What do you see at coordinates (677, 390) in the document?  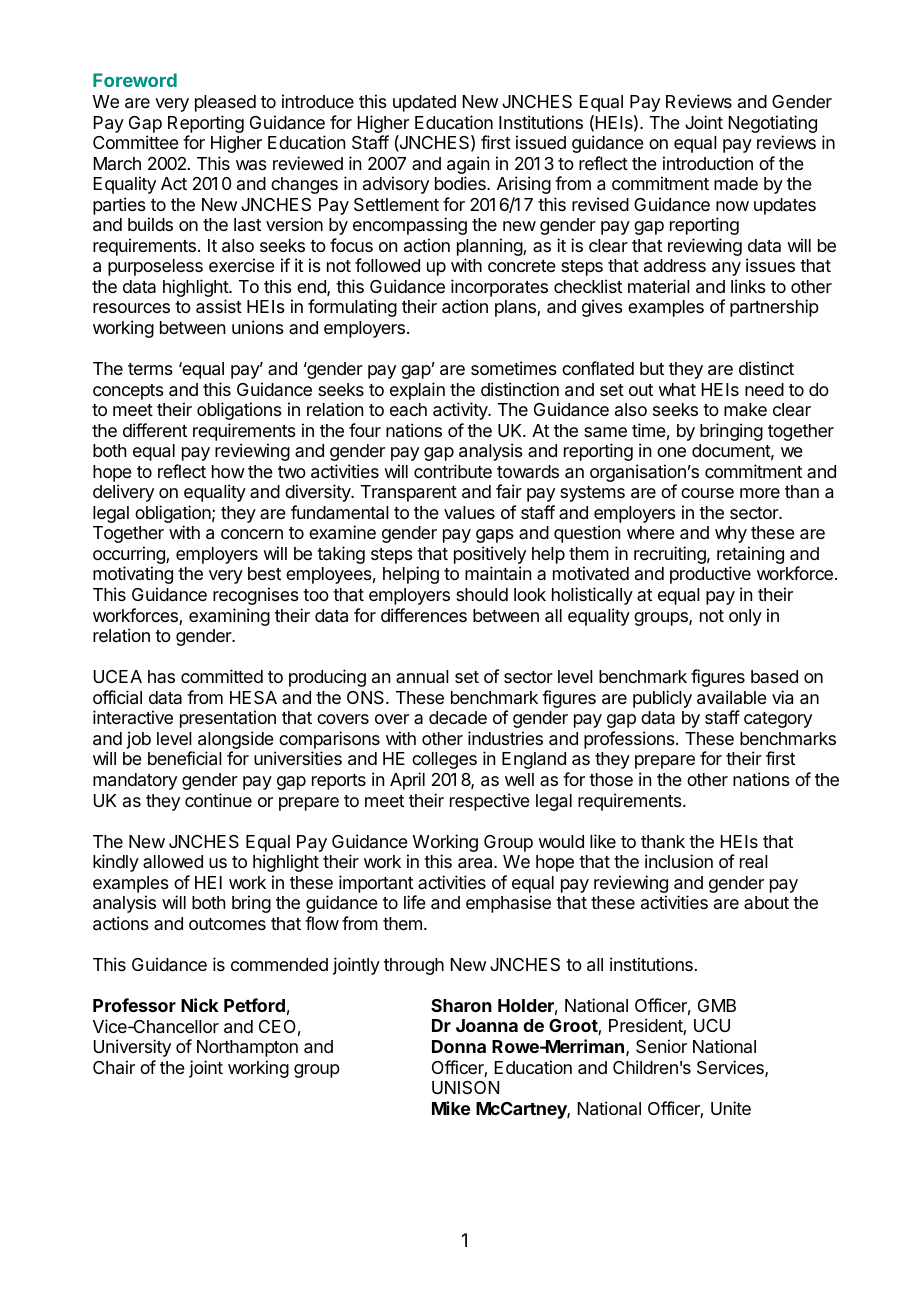 I see `what` at bounding box center [677, 390].
